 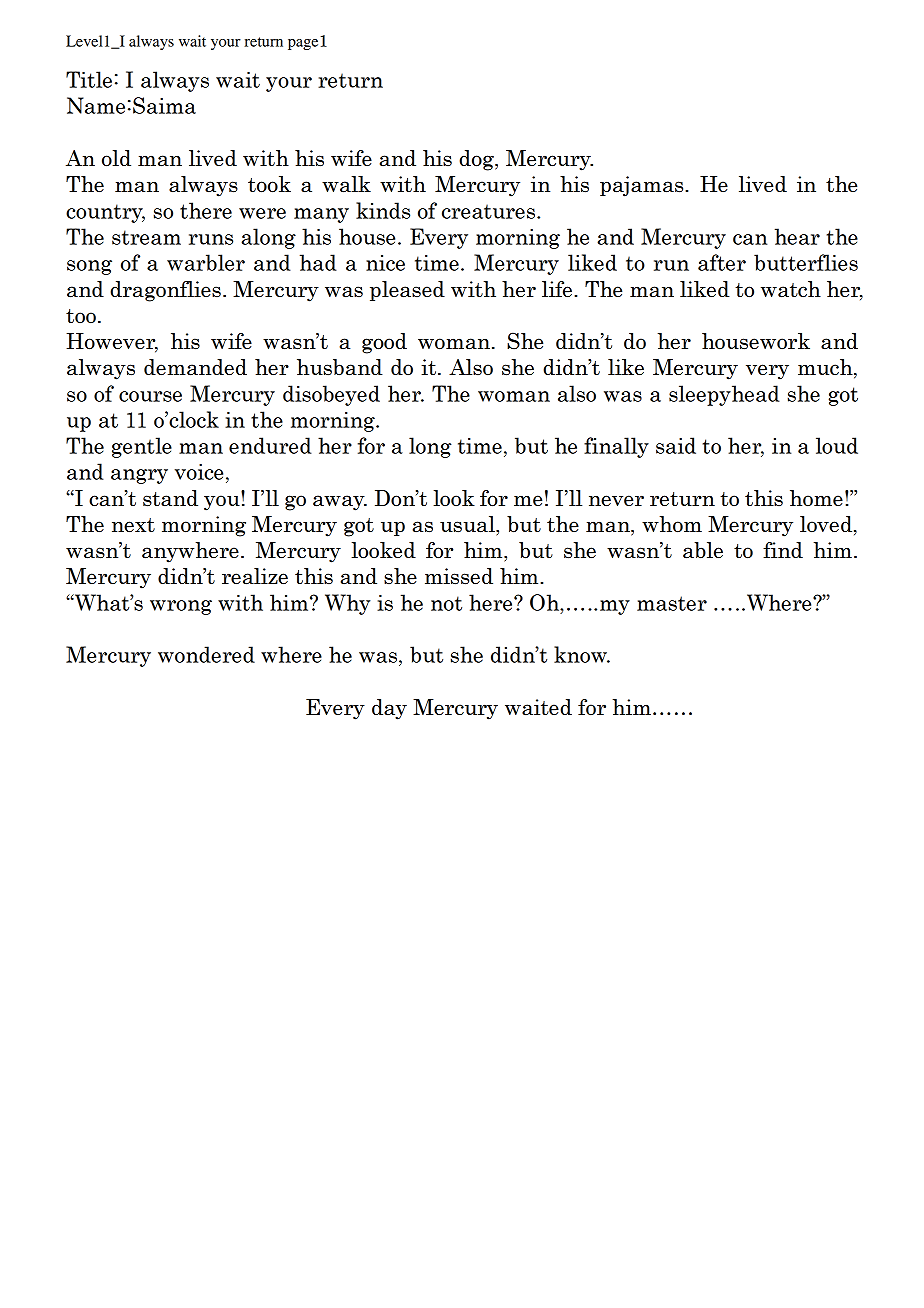 What do you see at coordinates (133, 525) in the image?
I see `next` at bounding box center [133, 525].
